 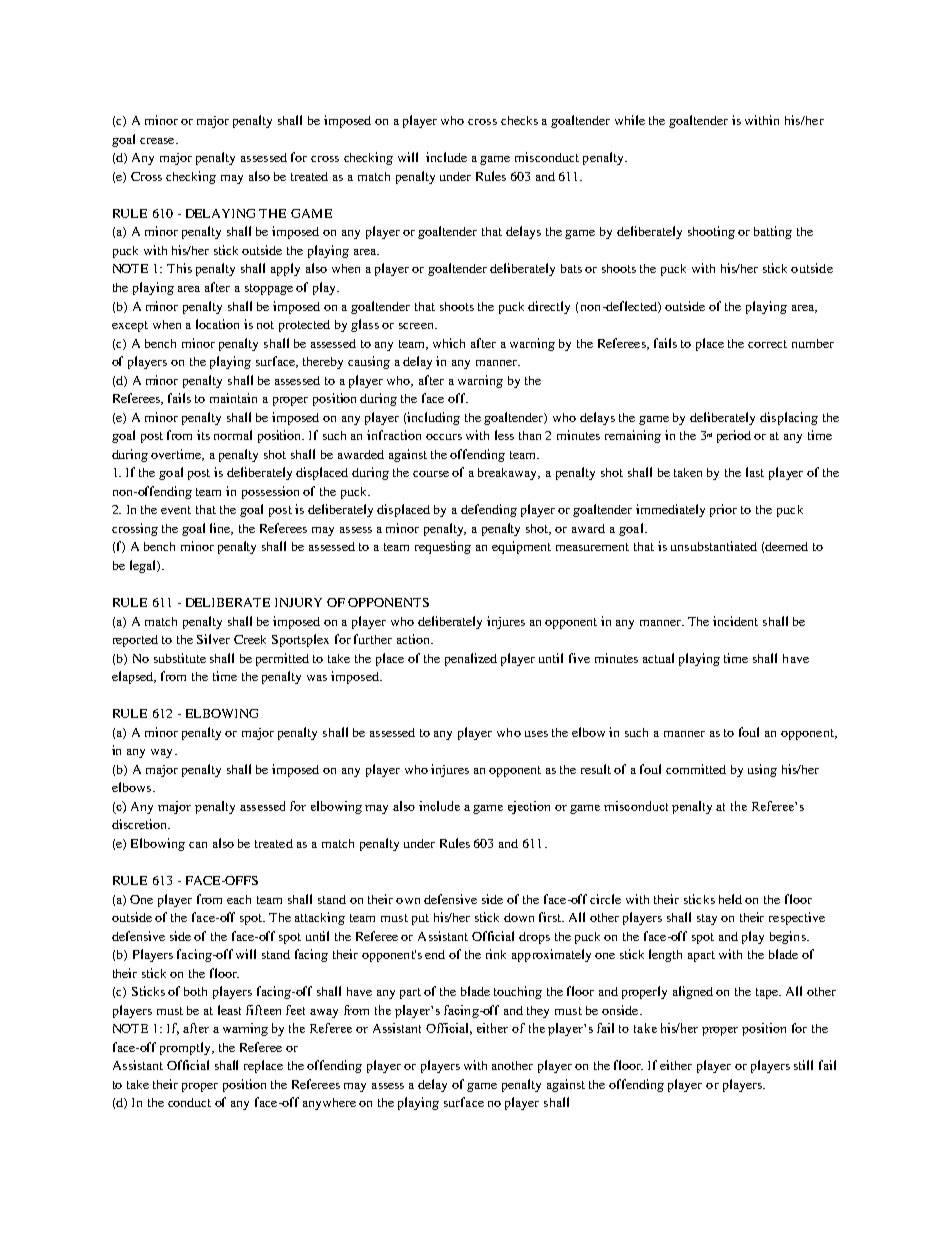 I want to click on its, so click(x=203, y=435).
